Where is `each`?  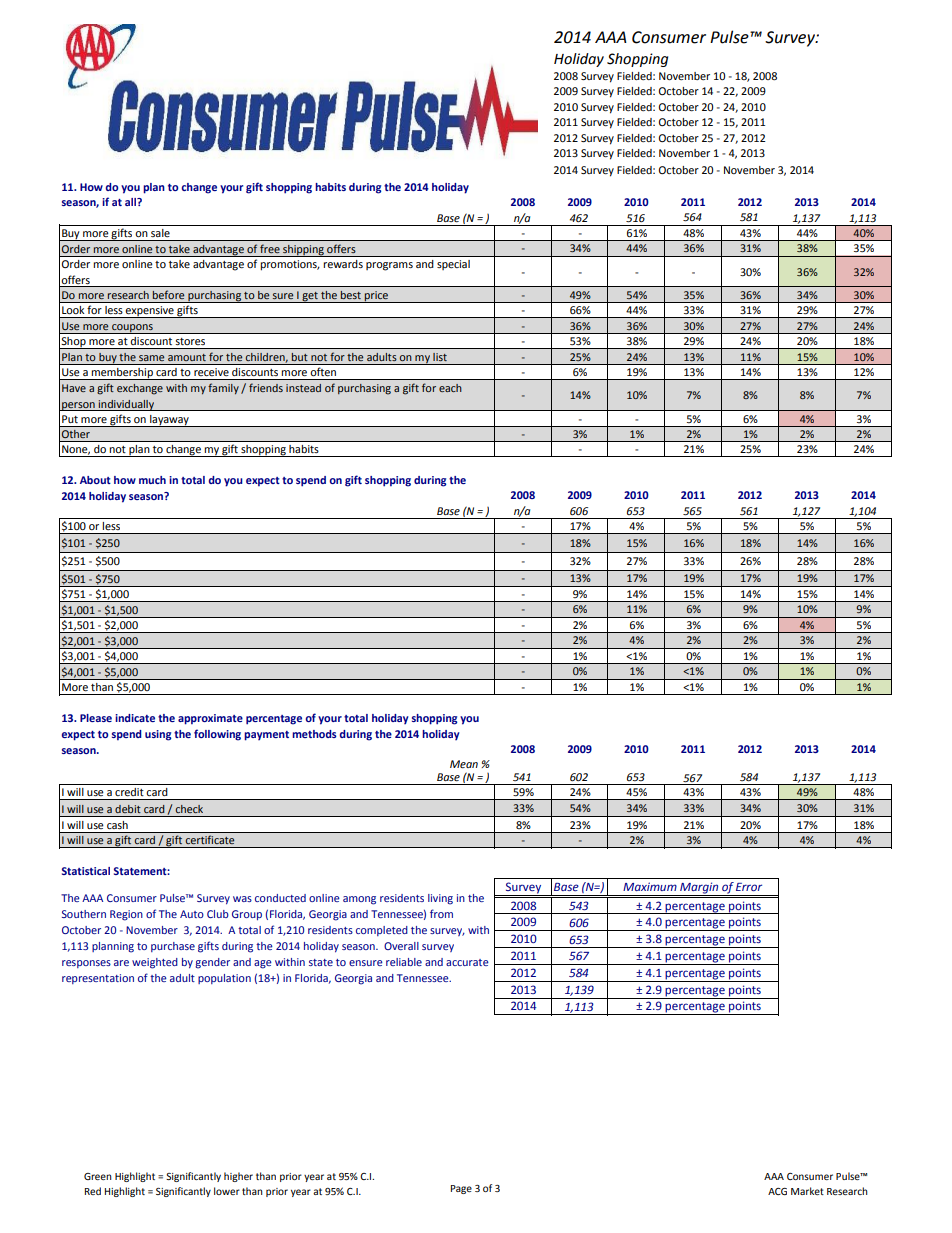 each is located at coordinates (450, 388).
